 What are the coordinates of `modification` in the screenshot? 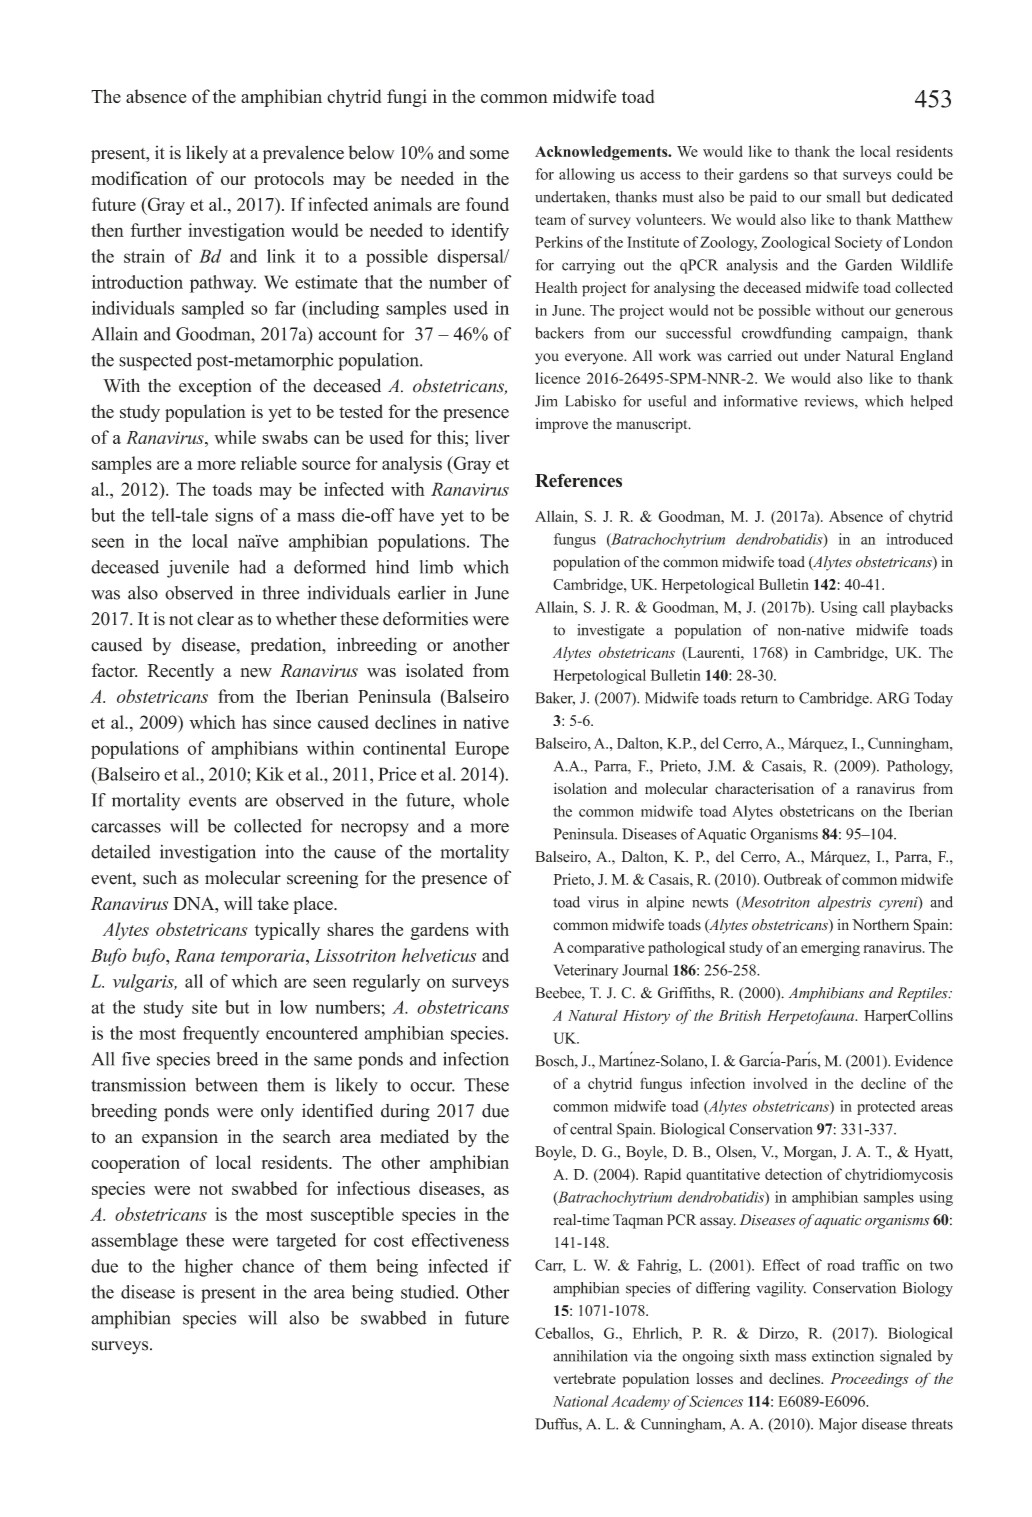 It's located at (139, 178).
